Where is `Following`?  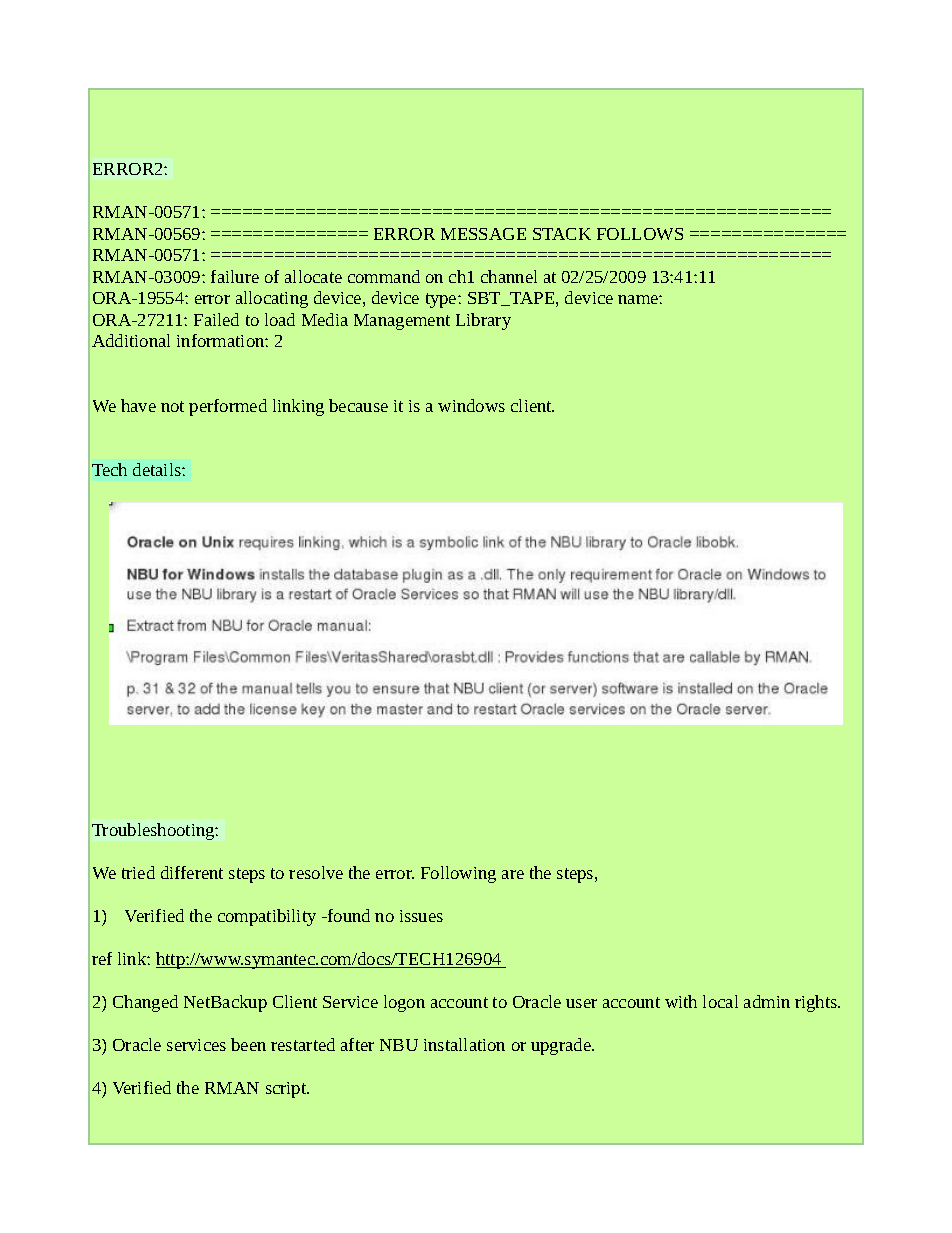 Following is located at coordinates (458, 874).
